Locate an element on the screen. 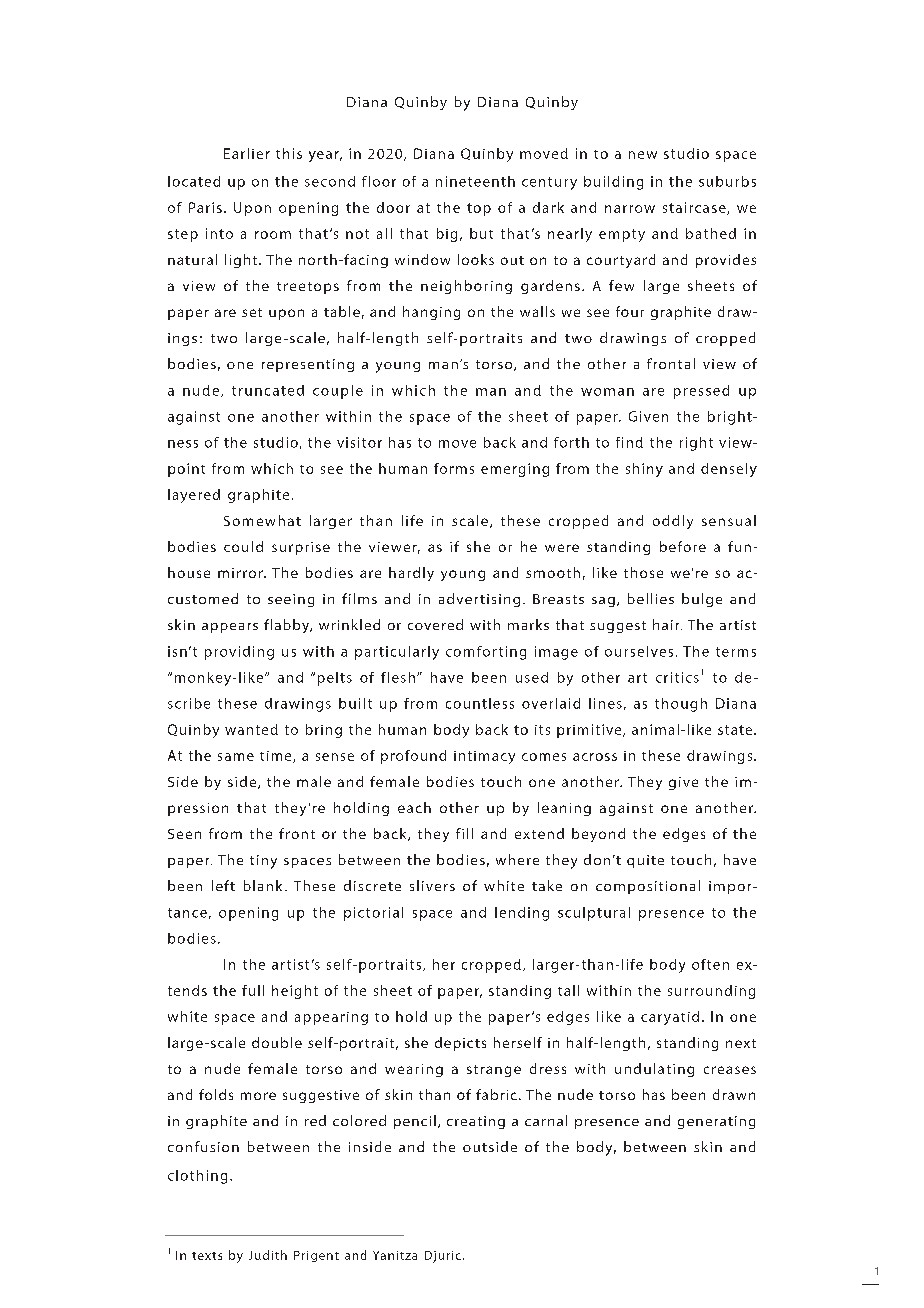 Image resolution: width=924 pixels, height=1308 pixels. Earlier is located at coordinates (247, 153).
